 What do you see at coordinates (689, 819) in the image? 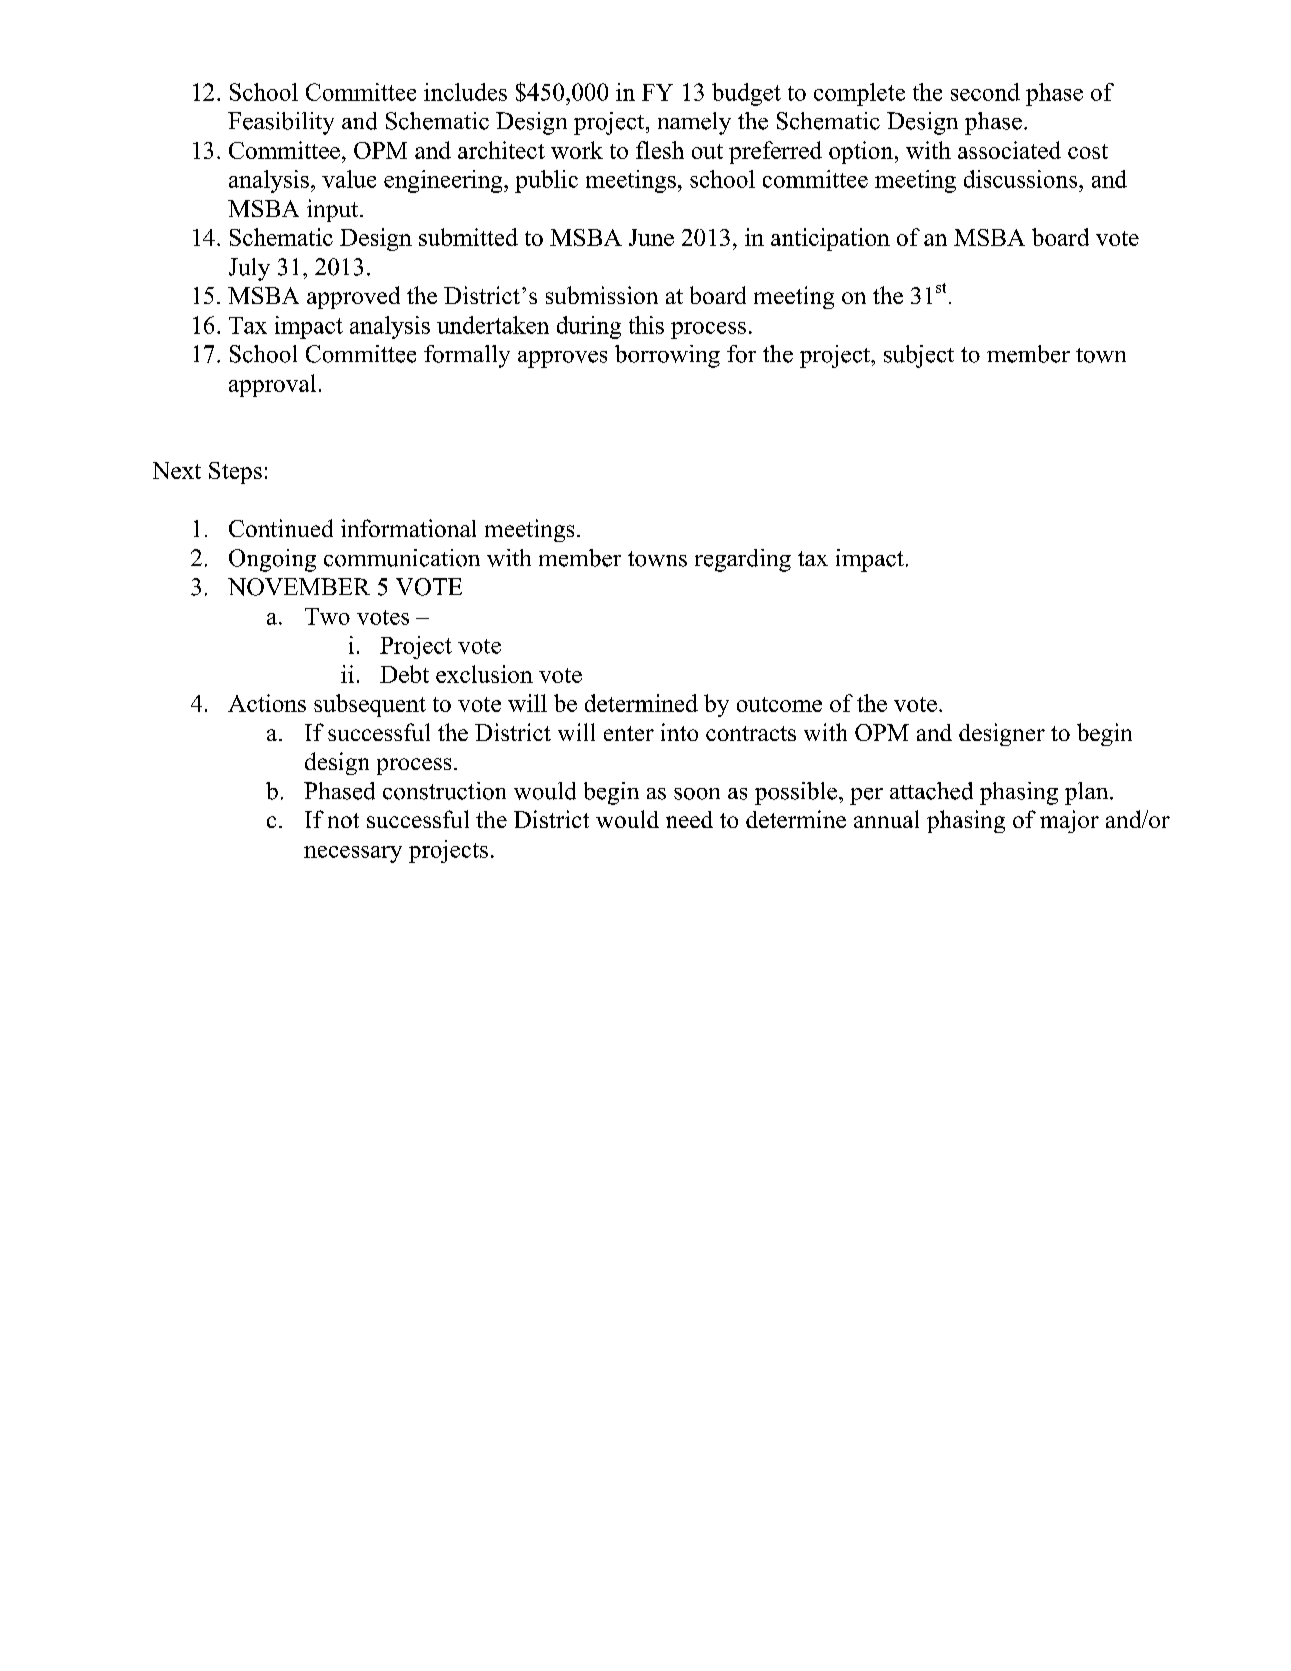
I see `need` at bounding box center [689, 819].
